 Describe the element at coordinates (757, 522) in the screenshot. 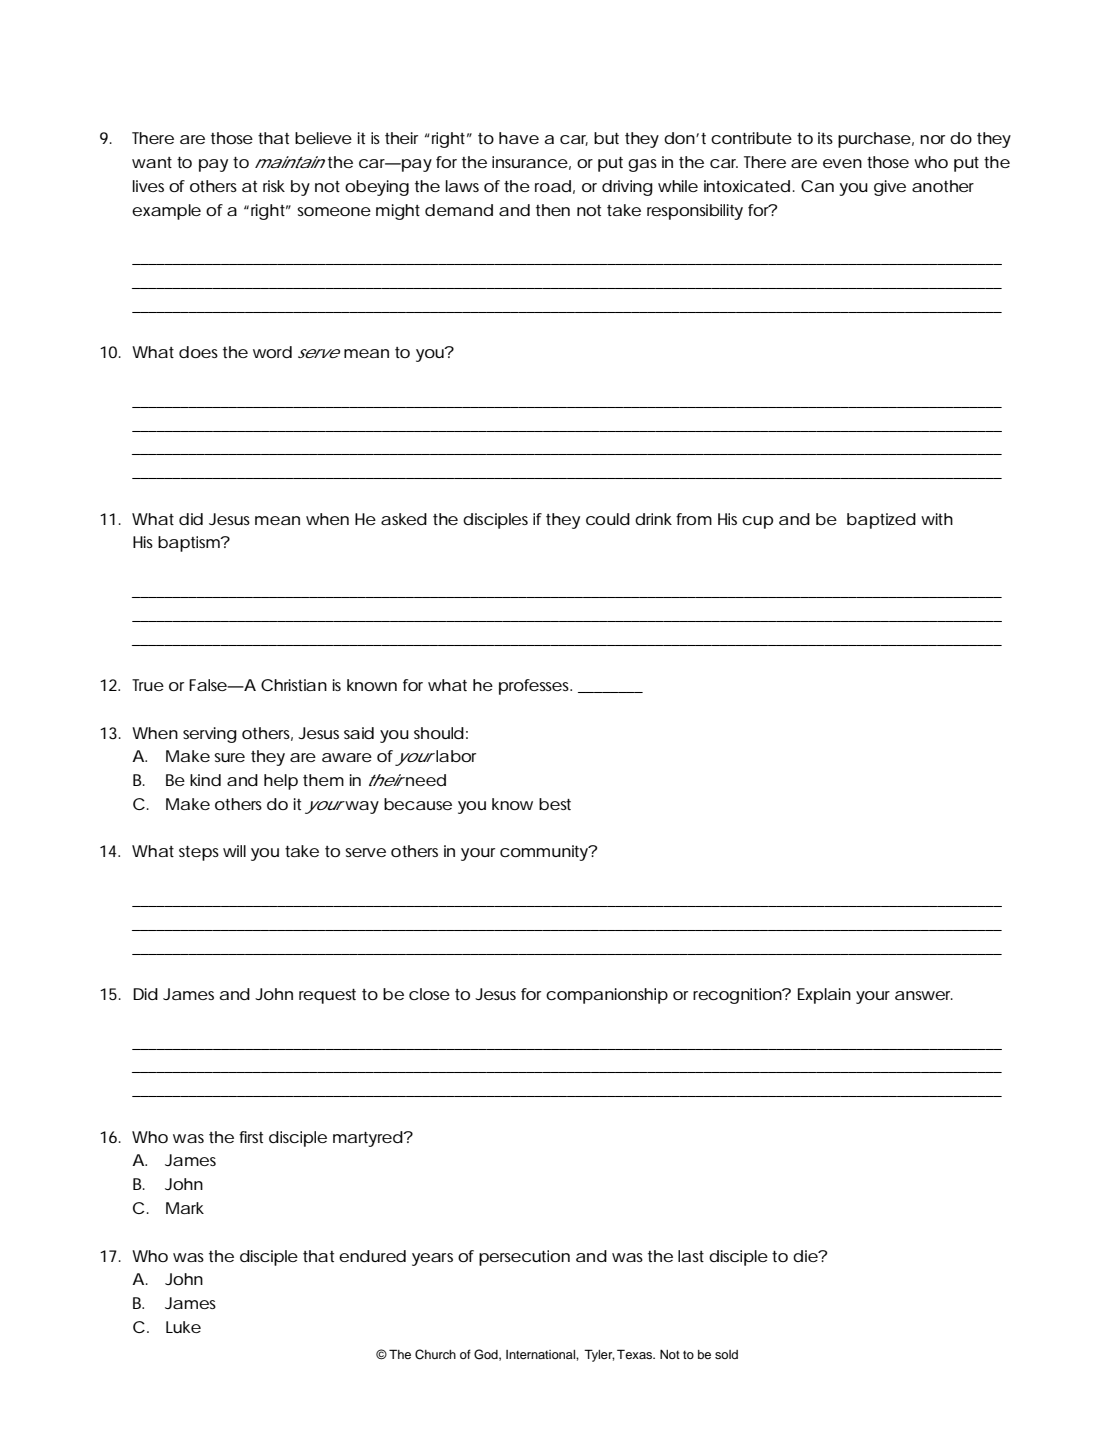

I see `cup` at that location.
